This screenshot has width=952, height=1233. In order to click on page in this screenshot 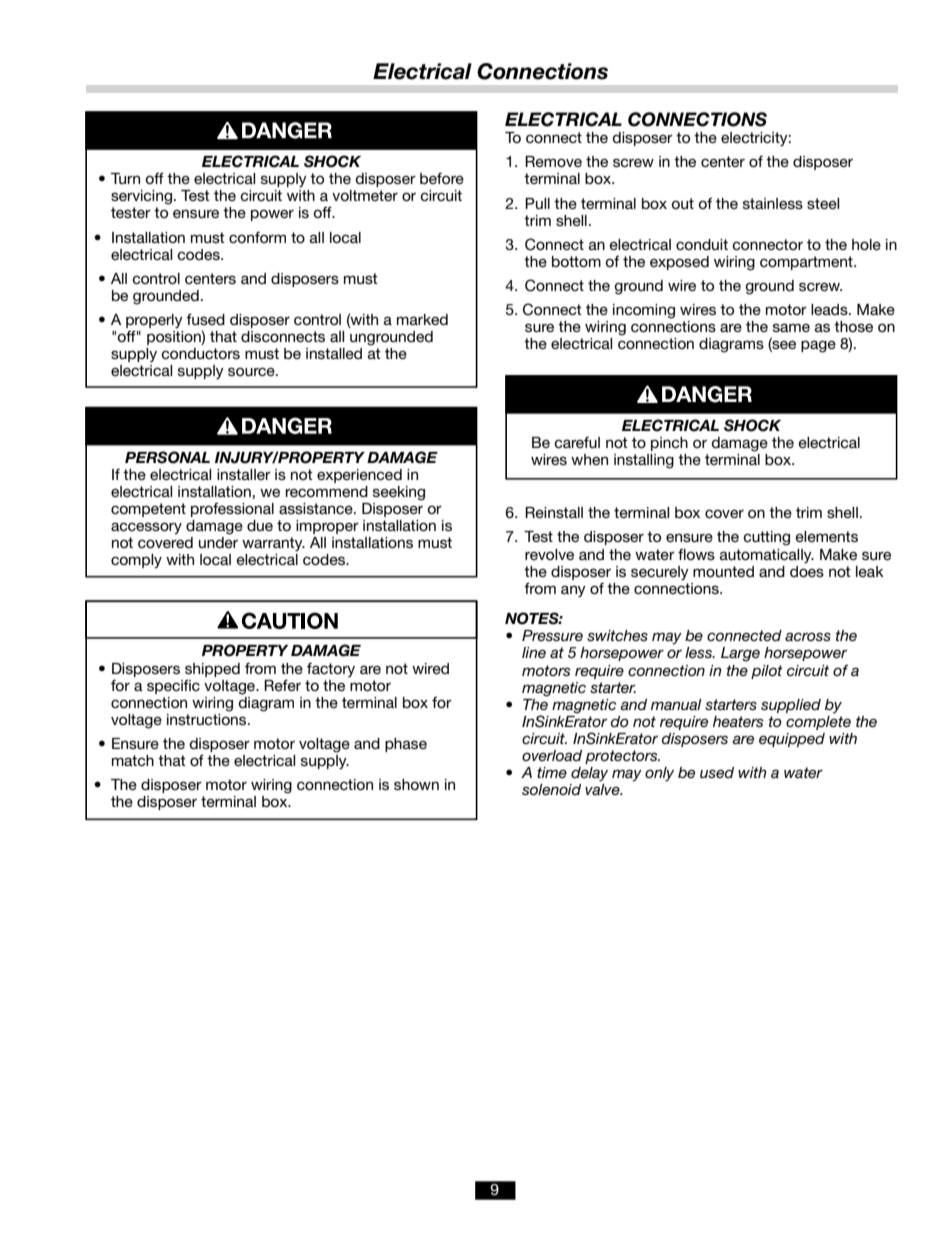, I will do `click(818, 346)`.
